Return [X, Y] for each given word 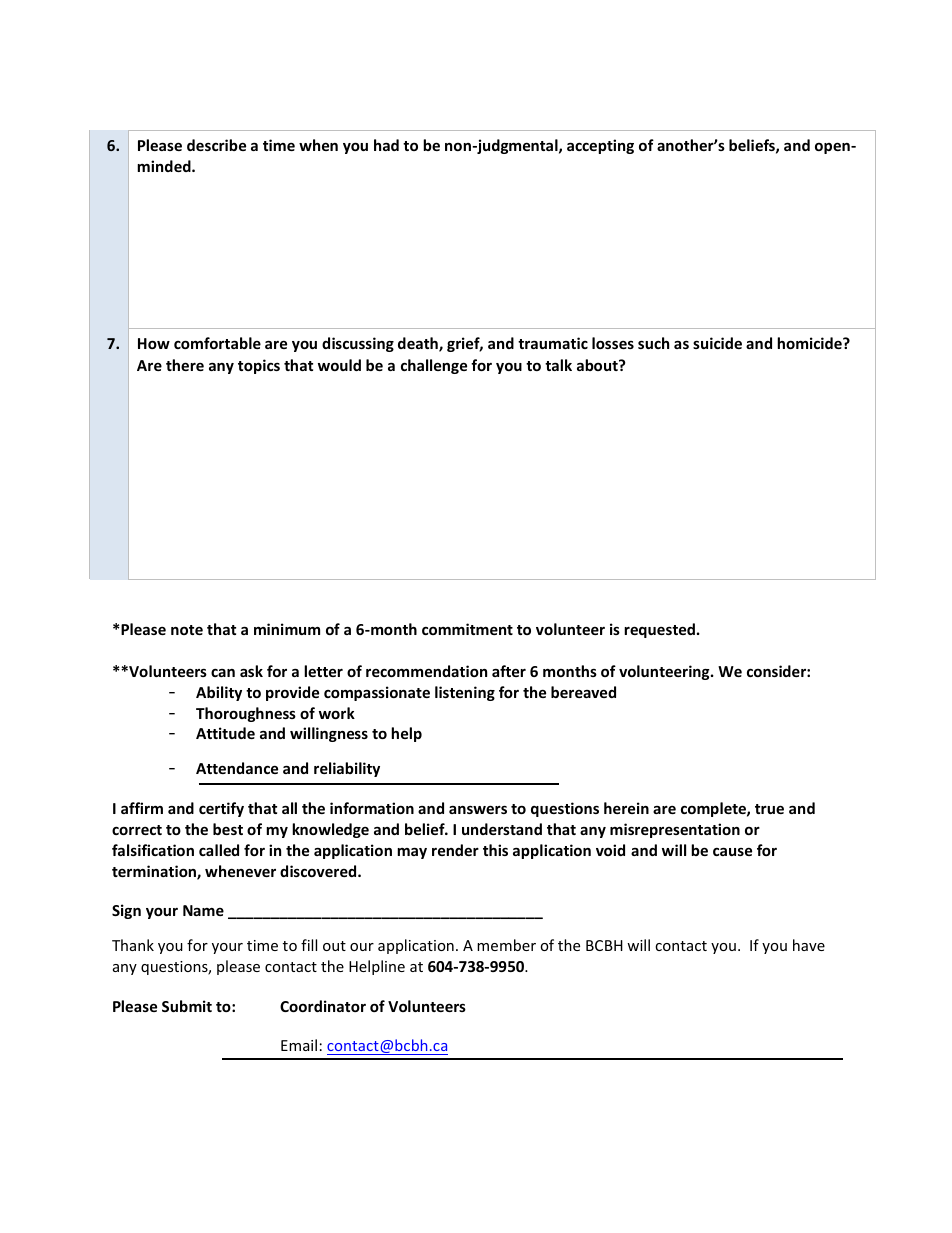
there [185, 365]
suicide [717, 343]
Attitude [225, 733]
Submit [187, 1006]
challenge [434, 366]
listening [465, 693]
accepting [600, 146]
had [386, 145]
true [769, 809]
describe [216, 145]
